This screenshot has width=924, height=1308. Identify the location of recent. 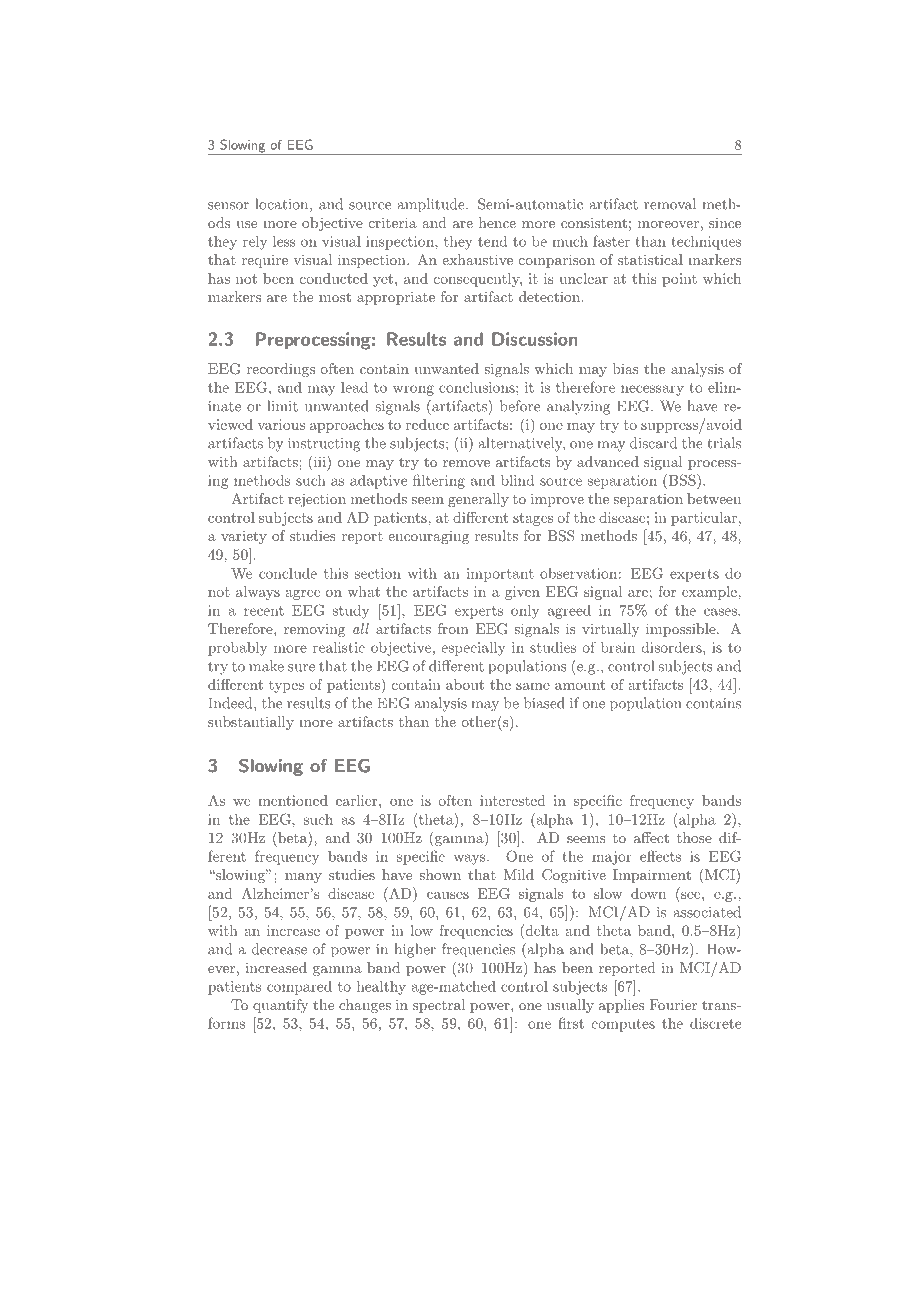
(264, 611).
